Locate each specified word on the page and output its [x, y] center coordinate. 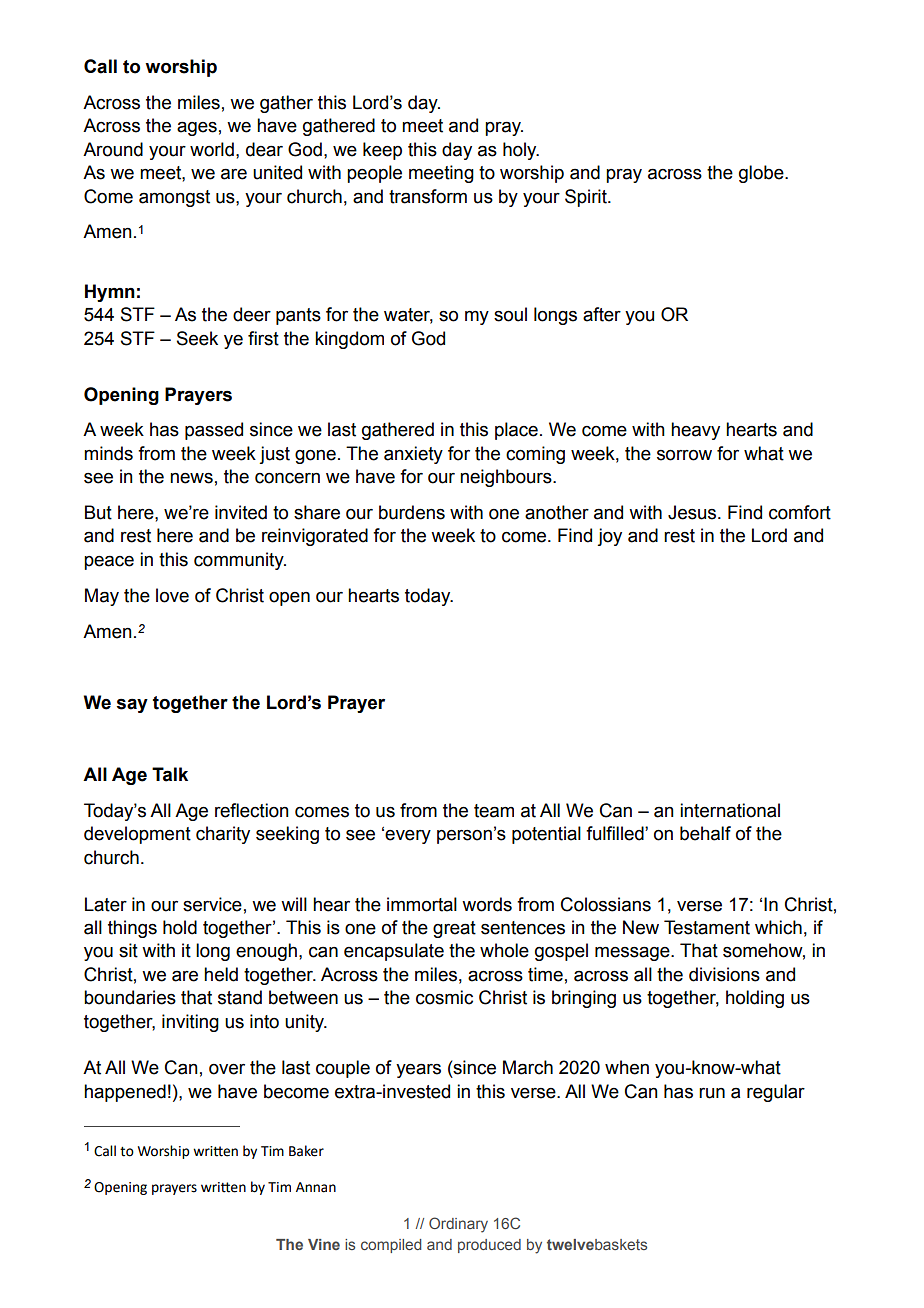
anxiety [413, 455]
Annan [316, 1187]
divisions [724, 974]
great [454, 929]
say [132, 705]
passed [214, 431]
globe [762, 174]
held [221, 974]
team [494, 811]
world [212, 149]
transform [428, 196]
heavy [695, 431]
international [730, 810]
